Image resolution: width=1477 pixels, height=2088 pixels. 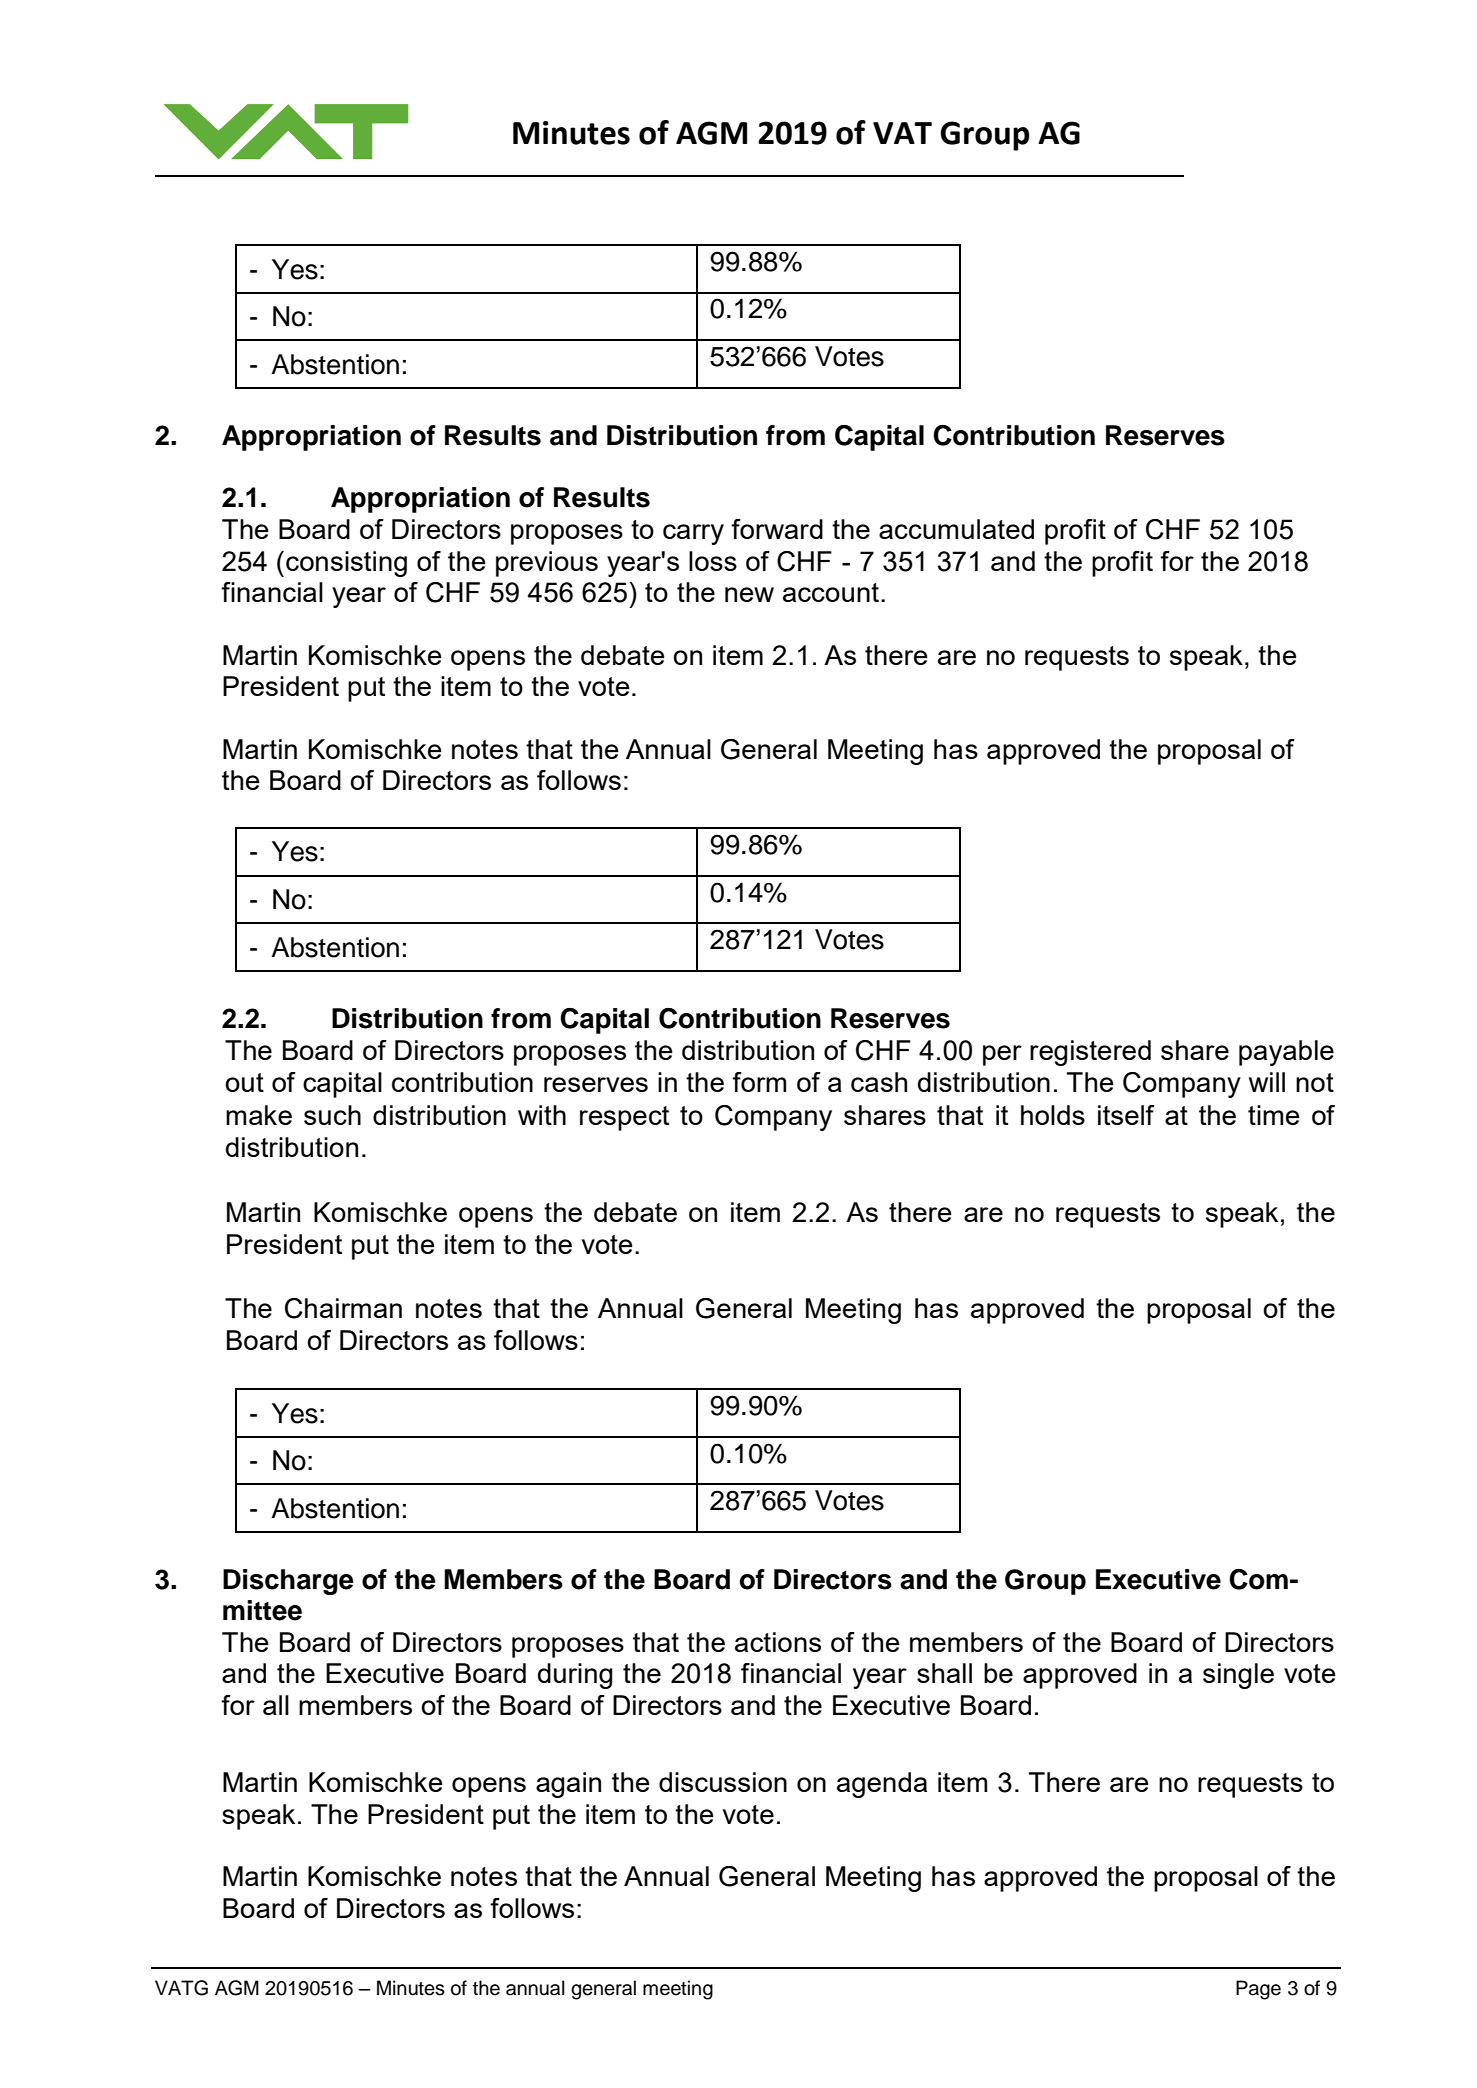 I want to click on again, so click(x=568, y=1785).
